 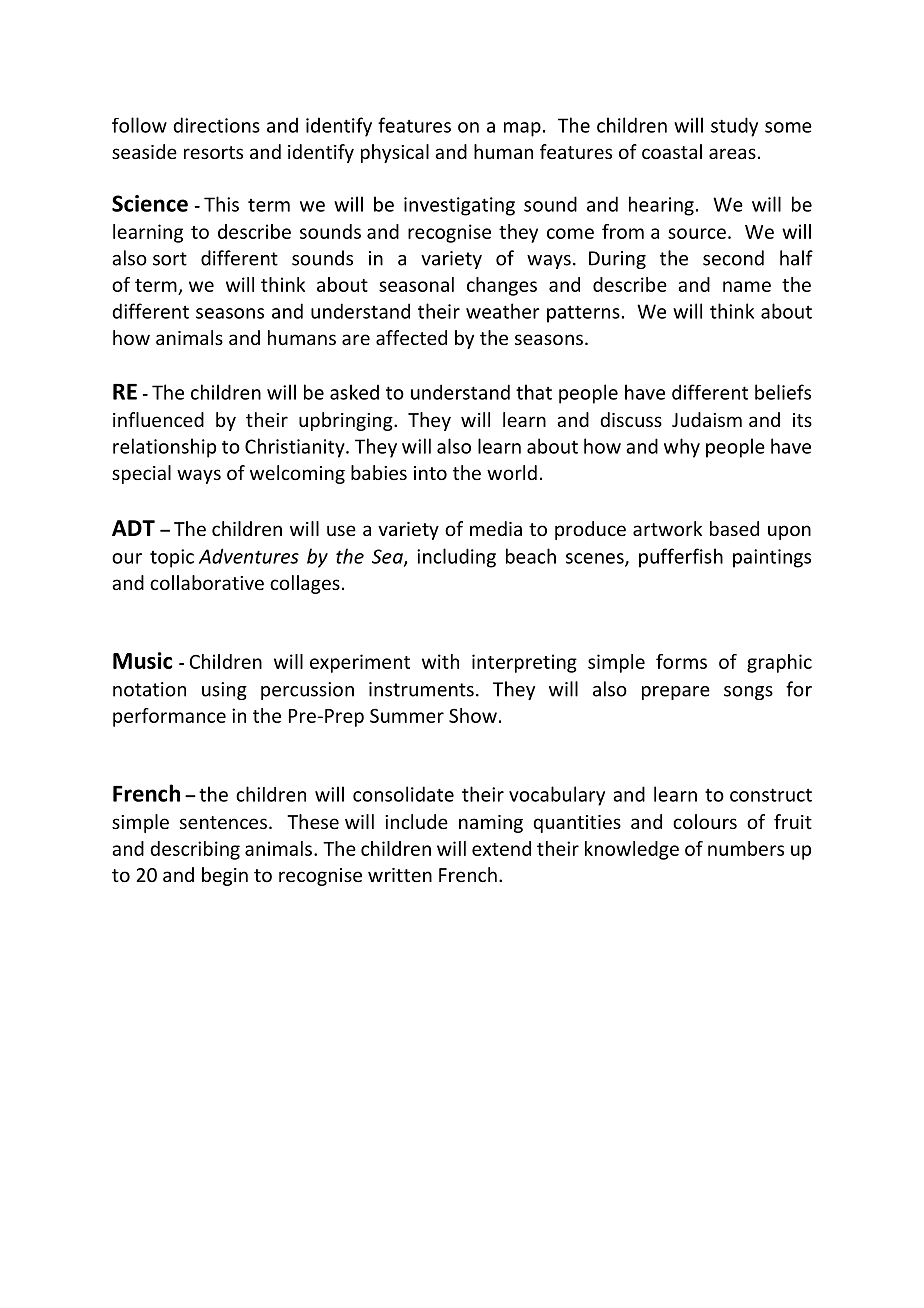 I want to click on extend, so click(x=501, y=848).
